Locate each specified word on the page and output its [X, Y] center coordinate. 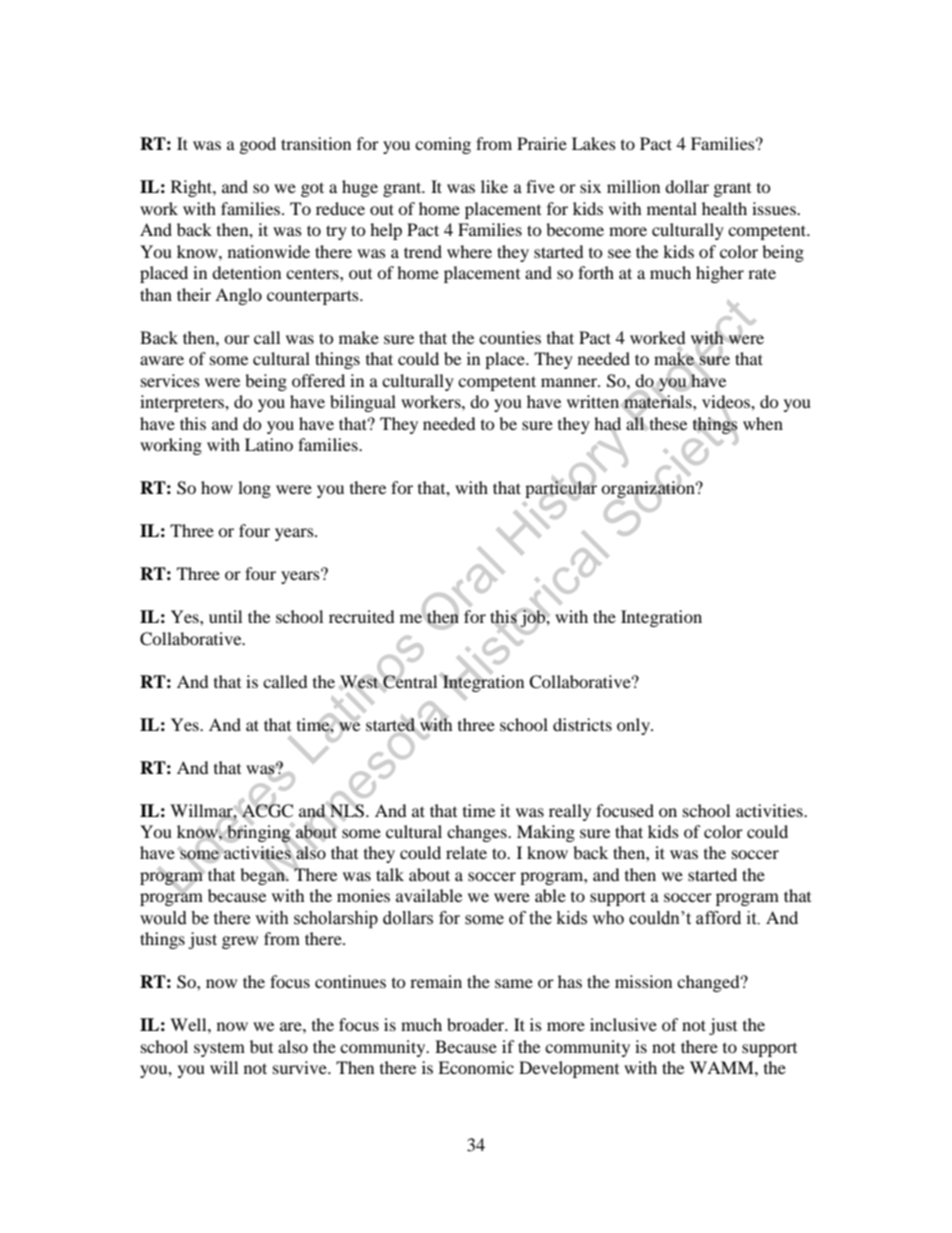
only [634, 726]
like [494, 186]
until [225, 616]
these [667, 423]
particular [561, 490]
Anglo [238, 296]
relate [466, 852]
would [163, 918]
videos [727, 403]
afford [718, 918]
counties [510, 337]
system [219, 1049]
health [724, 208]
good [258, 145]
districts [582, 724]
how [217, 487]
